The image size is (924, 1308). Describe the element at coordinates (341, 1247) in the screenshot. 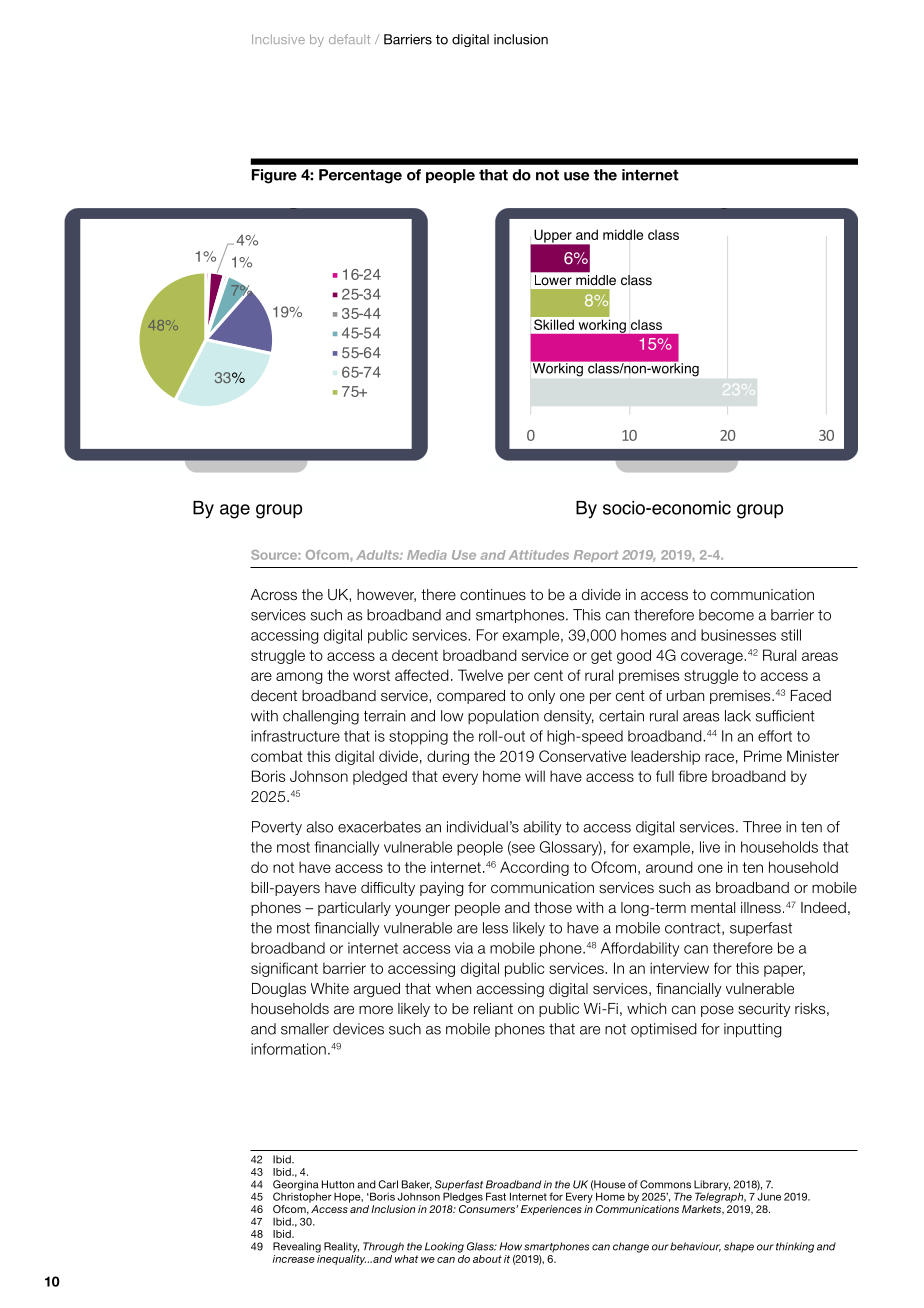

I see `Reality` at that location.
